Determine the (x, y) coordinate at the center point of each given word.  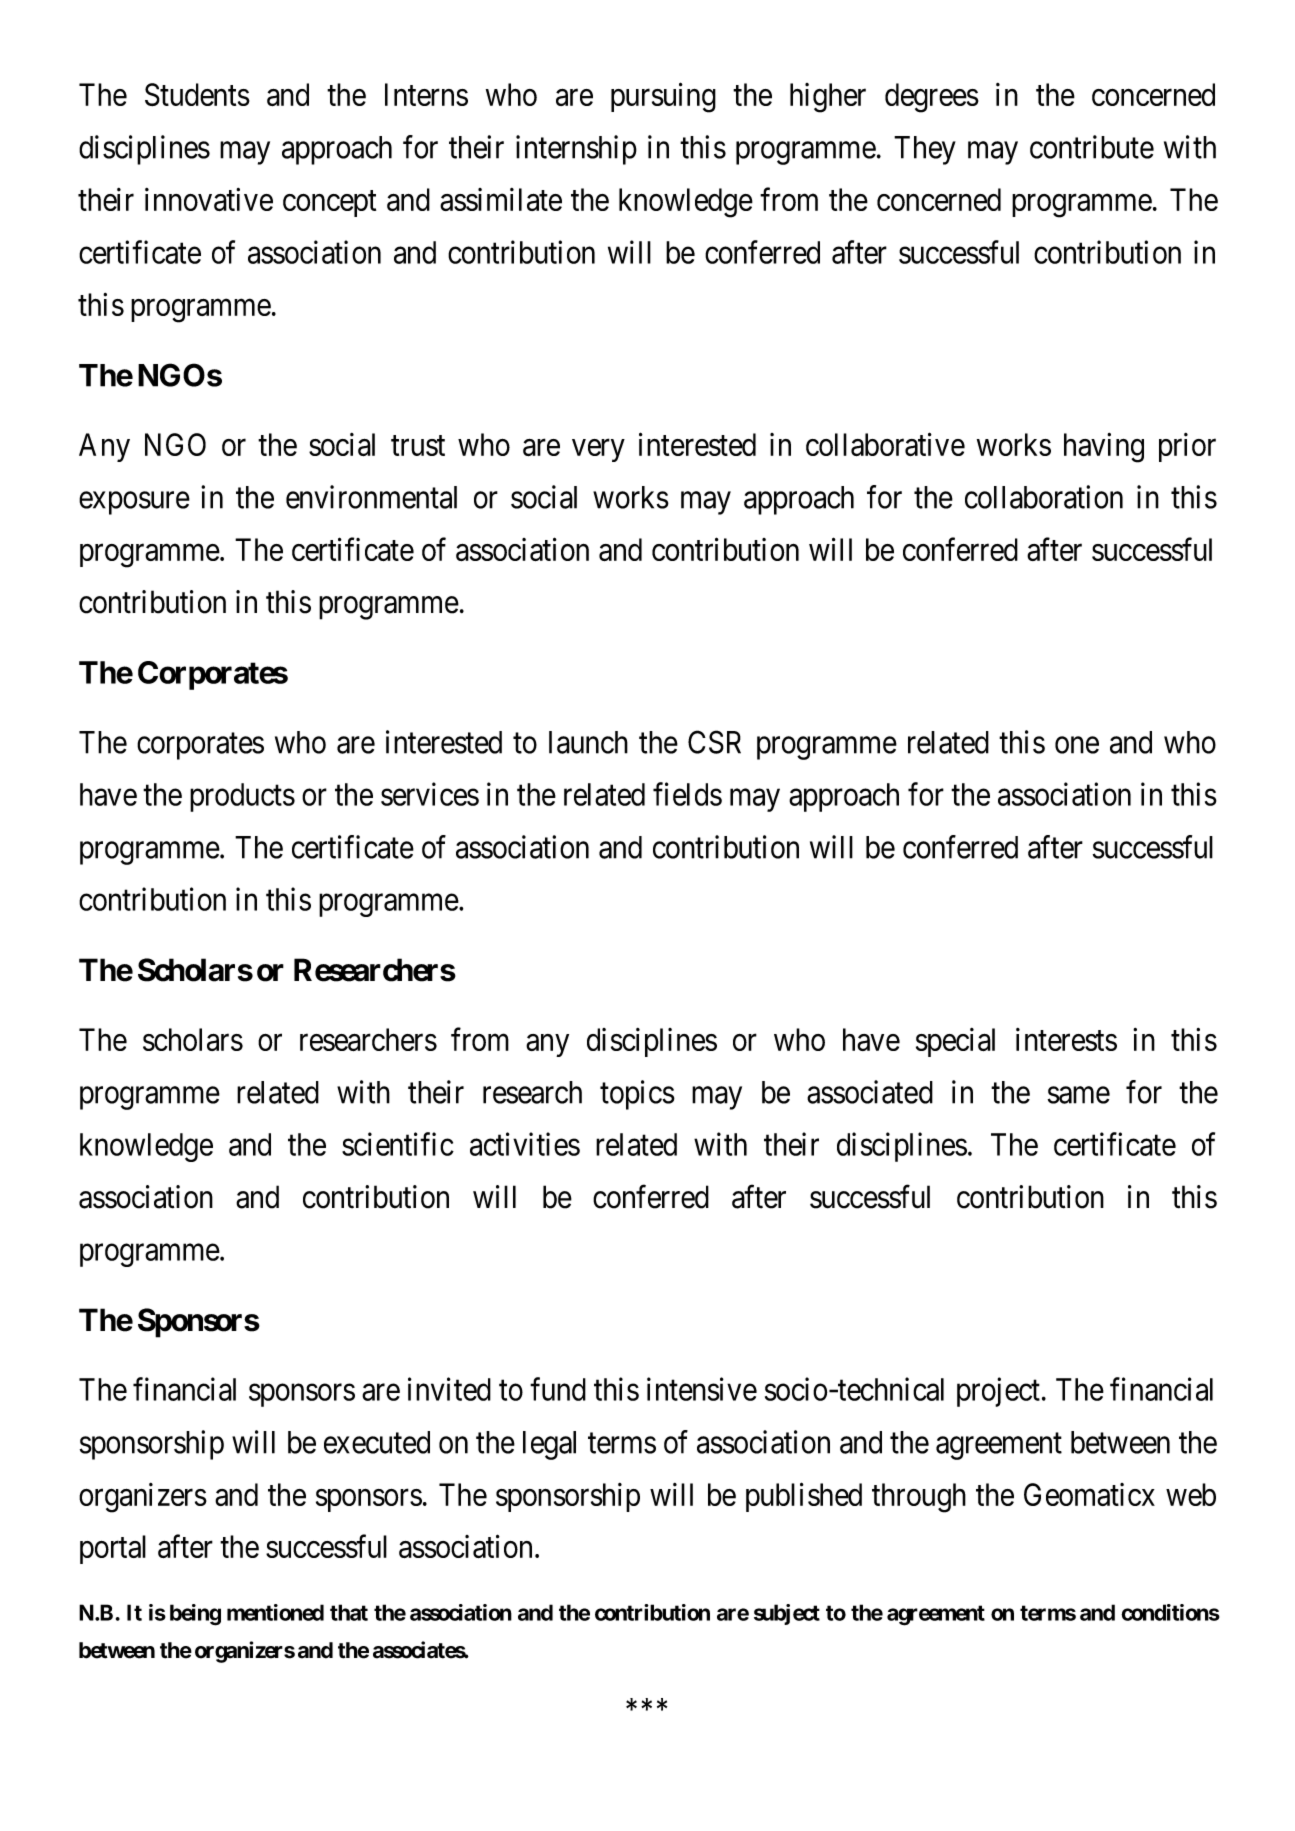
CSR (714, 742)
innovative (209, 199)
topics (637, 1095)
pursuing (663, 98)
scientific (398, 1144)
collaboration (1044, 497)
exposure (134, 503)
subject (787, 1614)
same (1079, 1095)
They (925, 150)
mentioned (275, 1612)
